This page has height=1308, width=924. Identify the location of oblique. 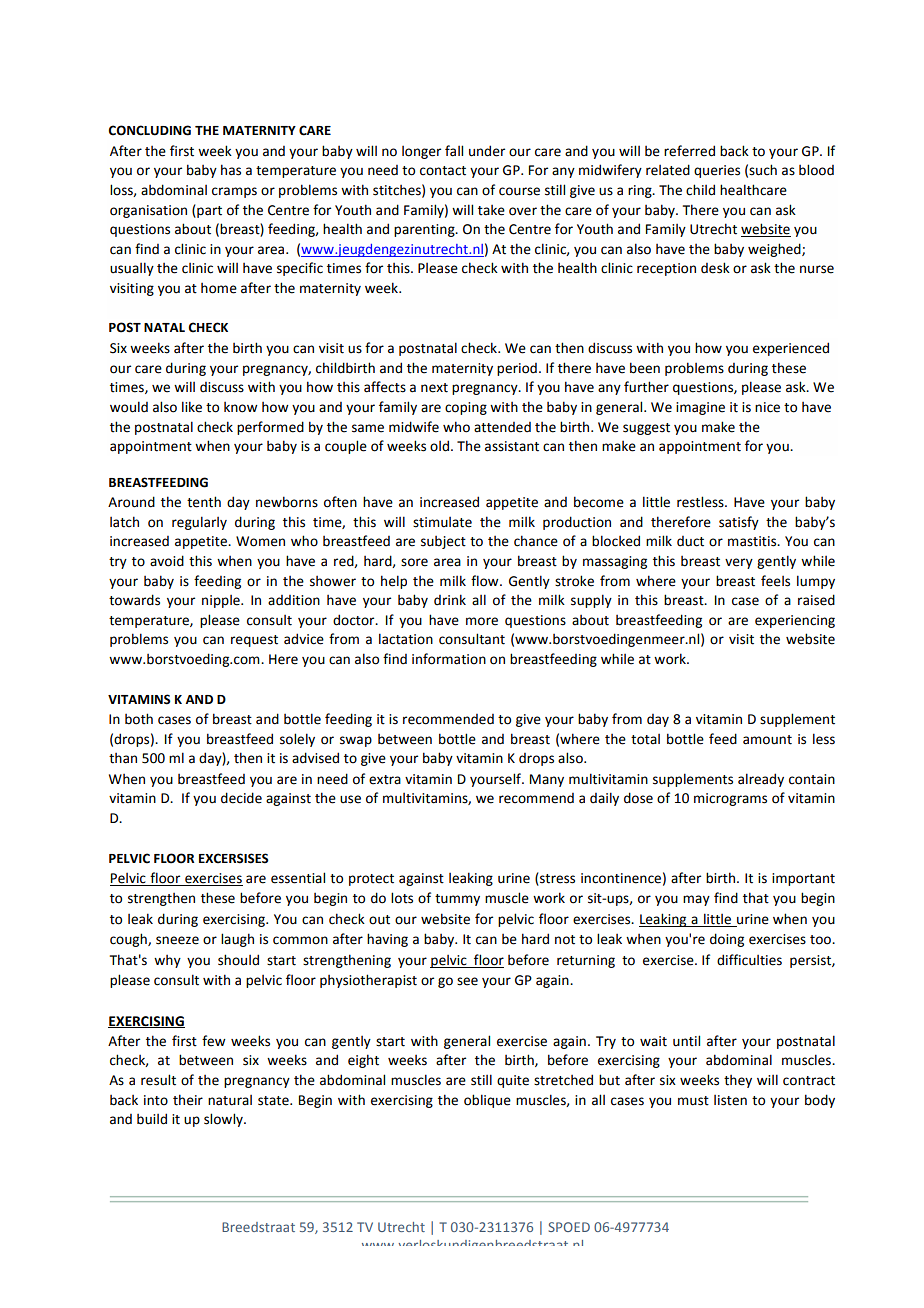
(487, 1101).
